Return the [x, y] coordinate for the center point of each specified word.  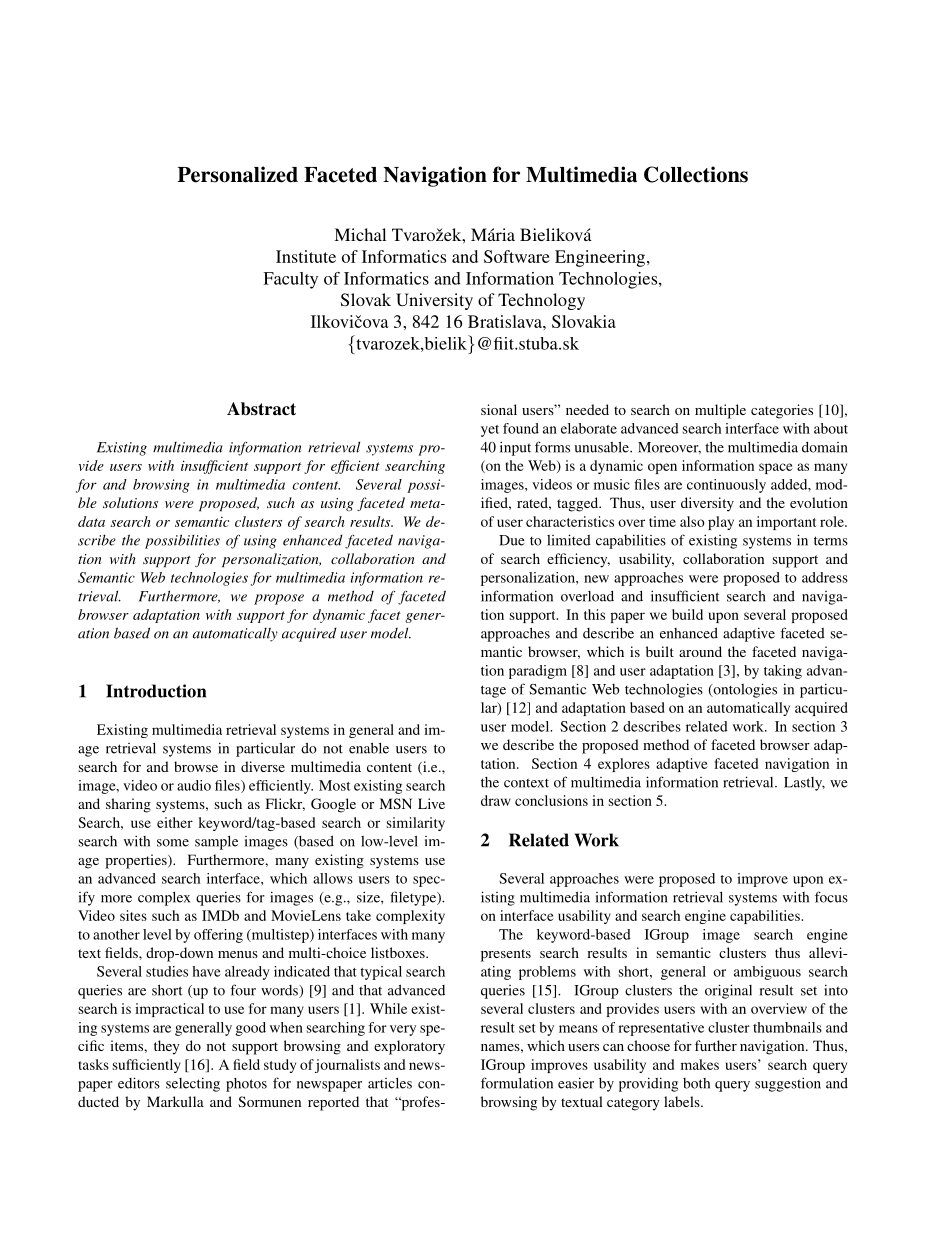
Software [517, 256]
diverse [263, 766]
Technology [541, 301]
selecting [193, 1084]
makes [700, 1064]
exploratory [409, 1047]
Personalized [237, 174]
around [700, 651]
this [594, 614]
